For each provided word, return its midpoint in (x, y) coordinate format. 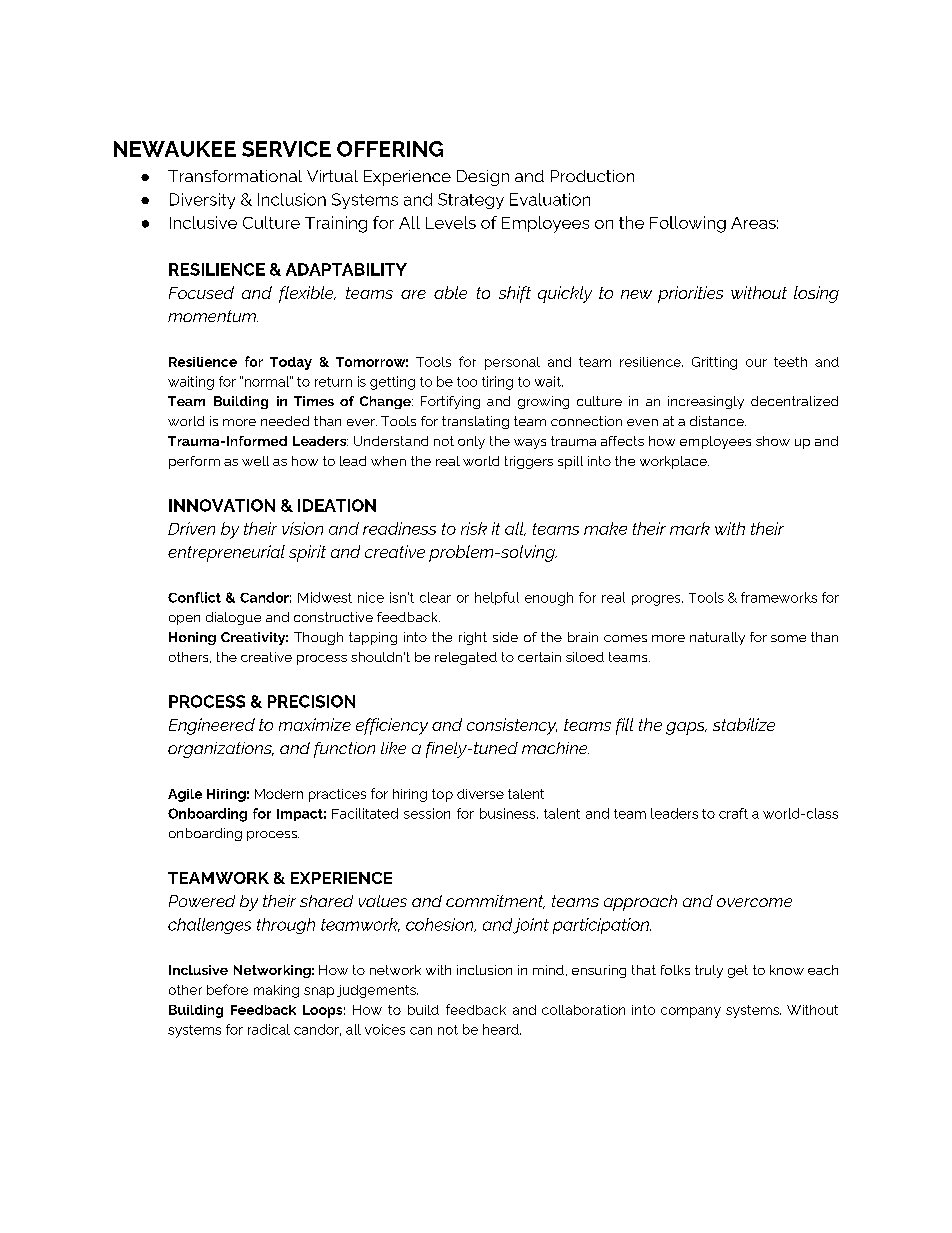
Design (483, 178)
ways (530, 444)
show (773, 441)
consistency (512, 726)
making (276, 991)
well (255, 461)
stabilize (744, 724)
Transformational (235, 176)
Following (688, 224)
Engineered (212, 726)
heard (502, 1029)
